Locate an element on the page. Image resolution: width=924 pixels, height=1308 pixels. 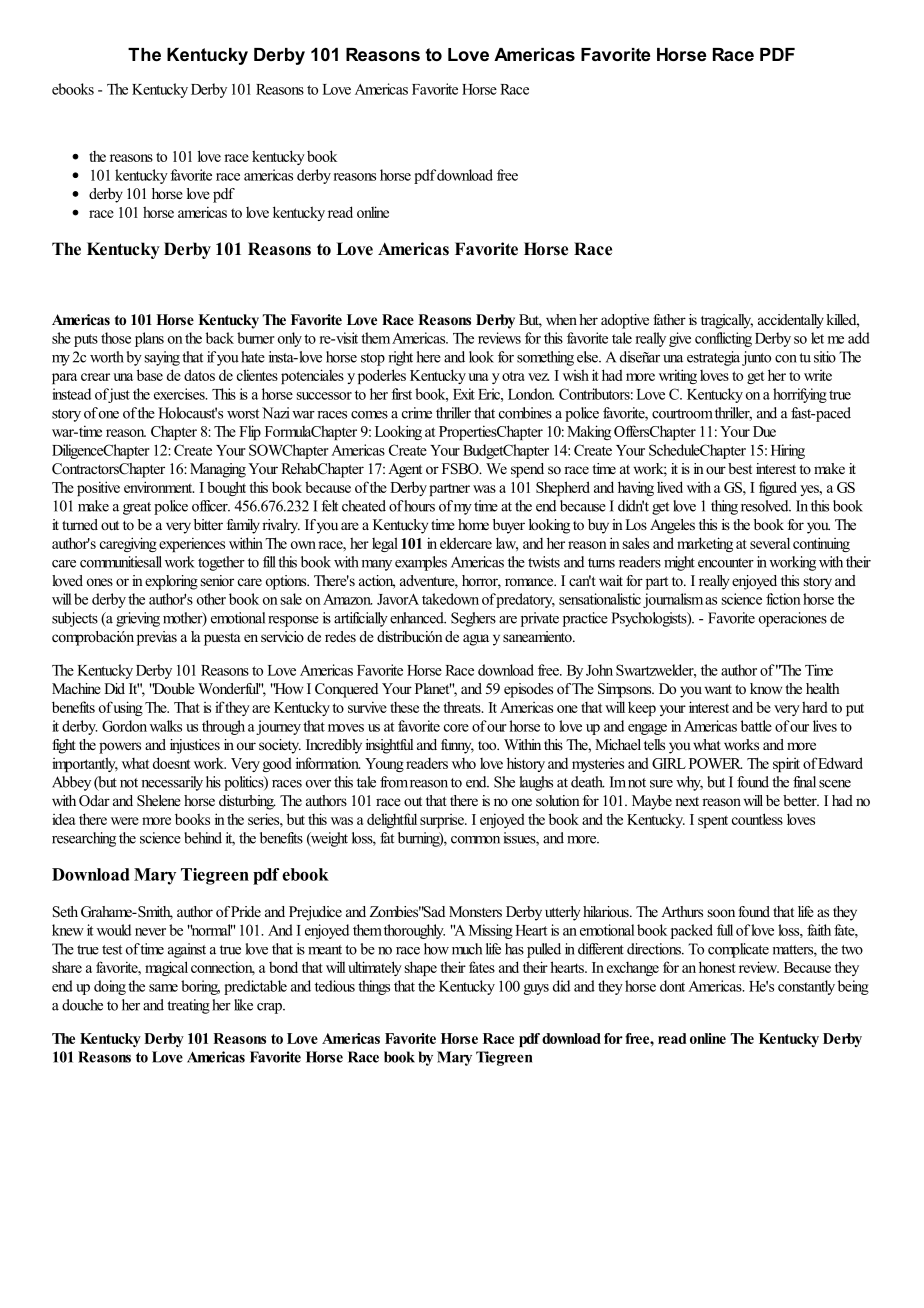
marketing is located at coordinates (705, 544).
